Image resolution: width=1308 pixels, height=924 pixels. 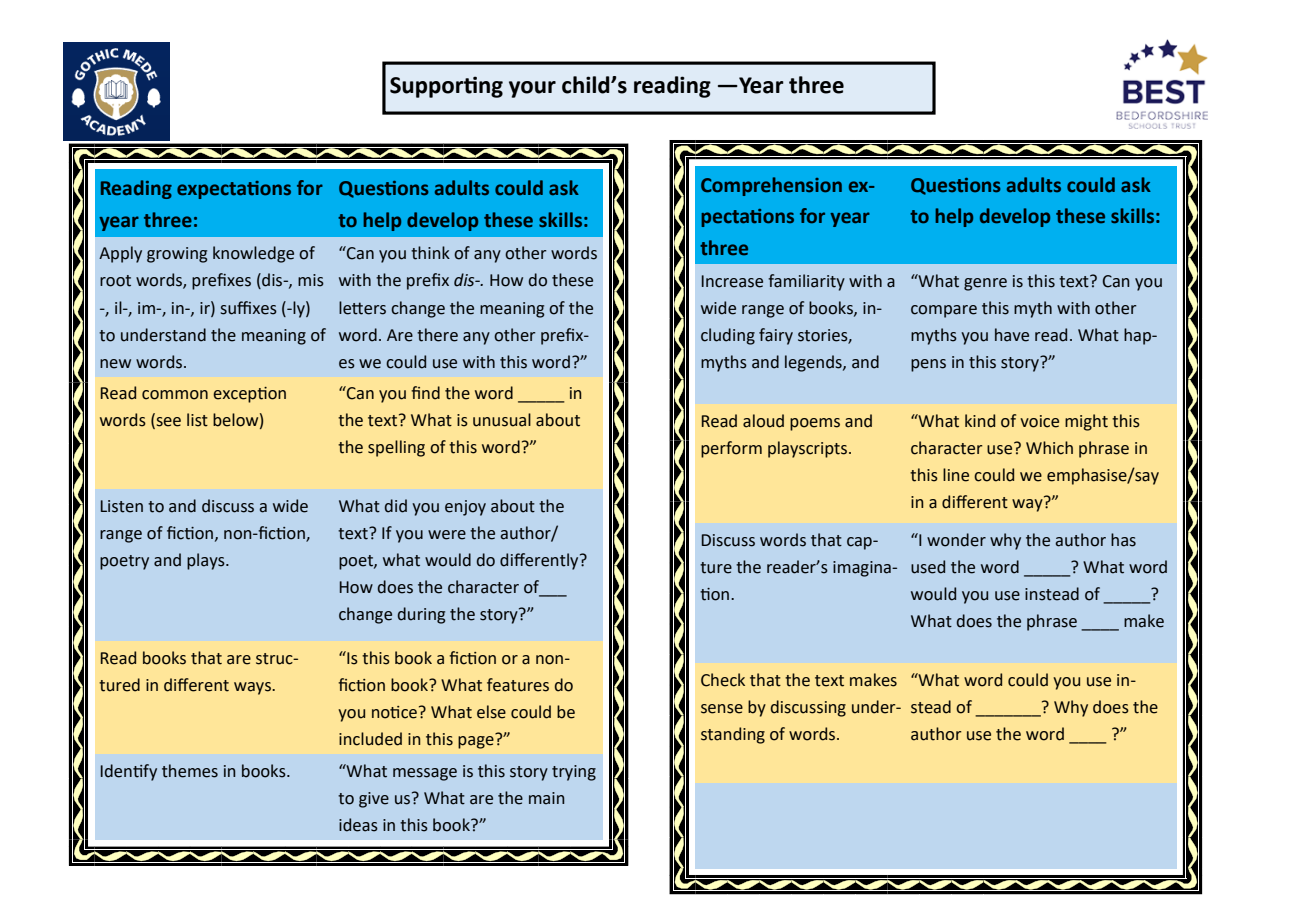 I want to click on knowledge, so click(x=253, y=254).
